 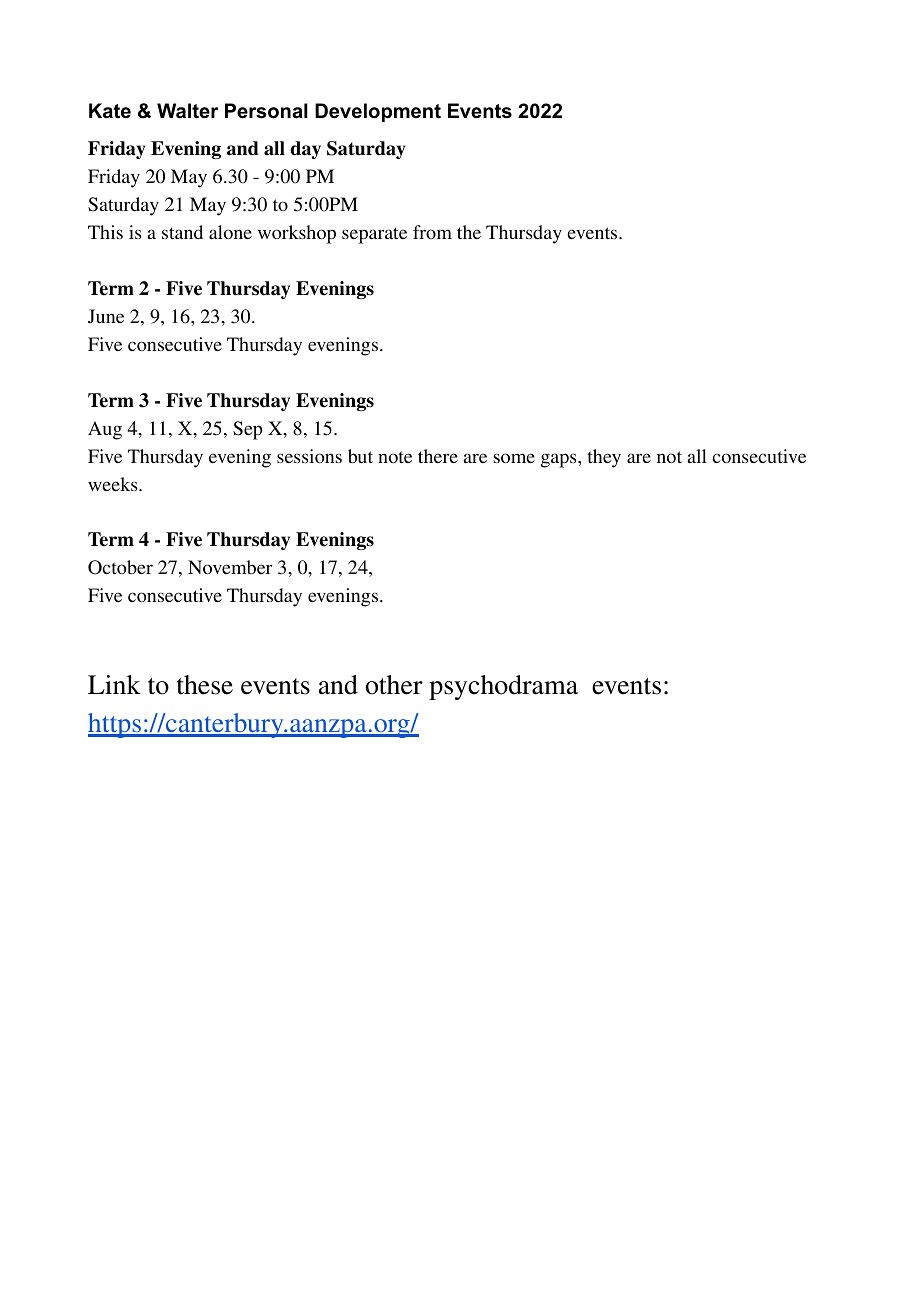 I want to click on but, so click(x=360, y=456).
